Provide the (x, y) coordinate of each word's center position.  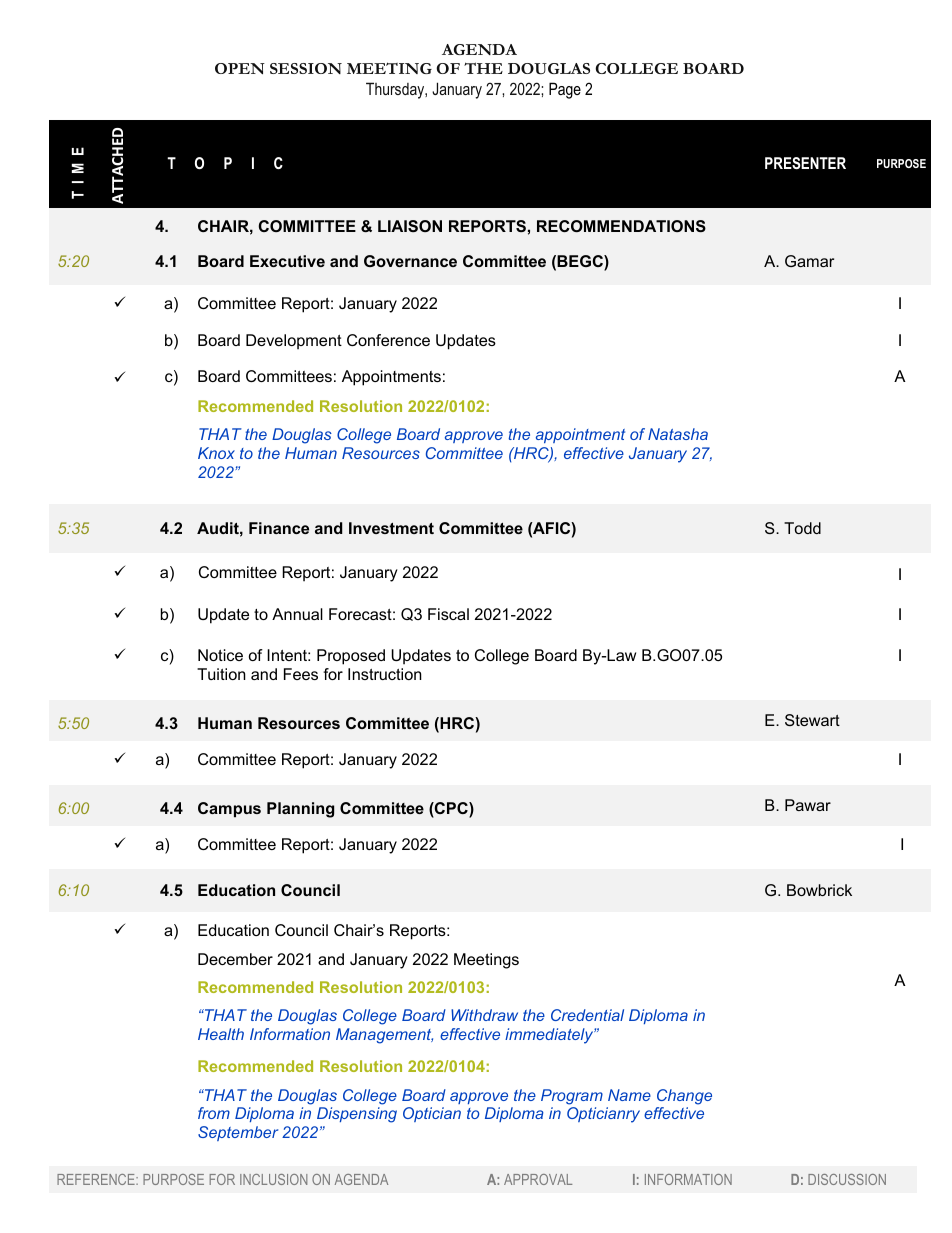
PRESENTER (805, 163)
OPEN (240, 68)
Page (565, 90)
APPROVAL (538, 1179)
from (214, 1113)
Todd (802, 528)
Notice (220, 655)
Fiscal (448, 614)
